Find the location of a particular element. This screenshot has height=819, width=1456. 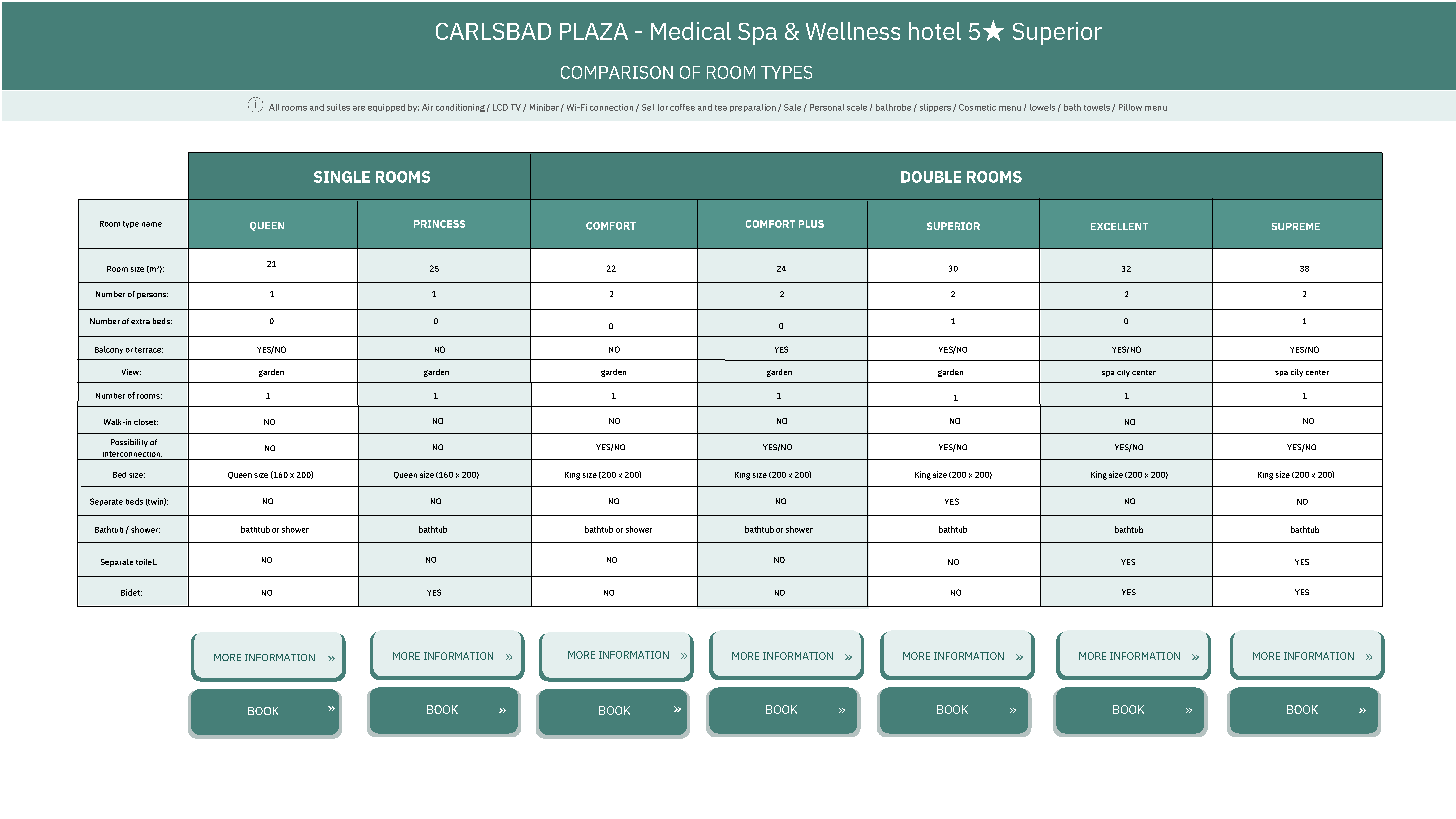

hotel is located at coordinates (935, 31).
